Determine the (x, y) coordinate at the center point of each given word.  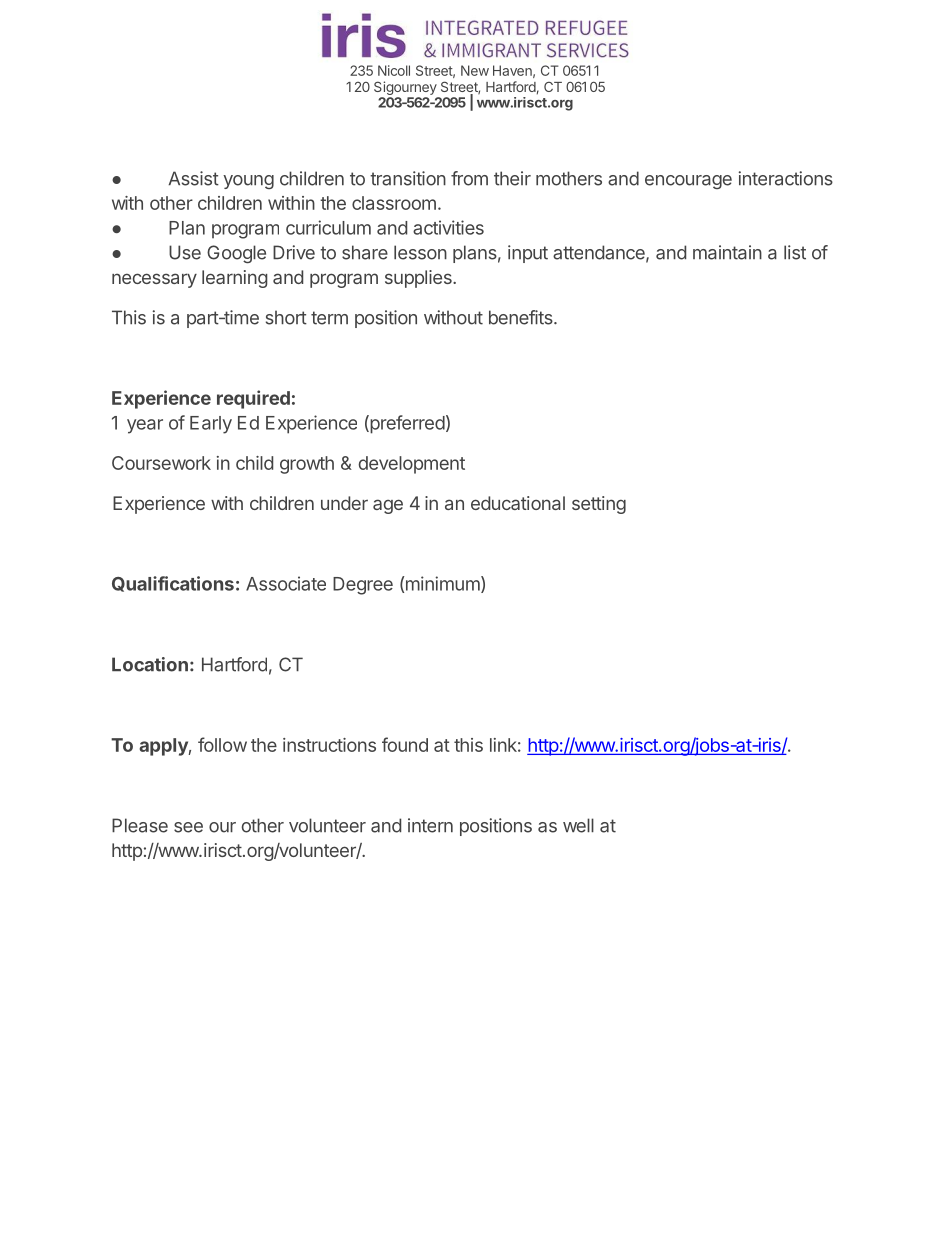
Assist (193, 178)
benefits (522, 317)
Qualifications (173, 584)
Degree (363, 586)
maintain (727, 252)
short (286, 317)
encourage (688, 182)
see (188, 827)
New (475, 70)
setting (599, 505)
